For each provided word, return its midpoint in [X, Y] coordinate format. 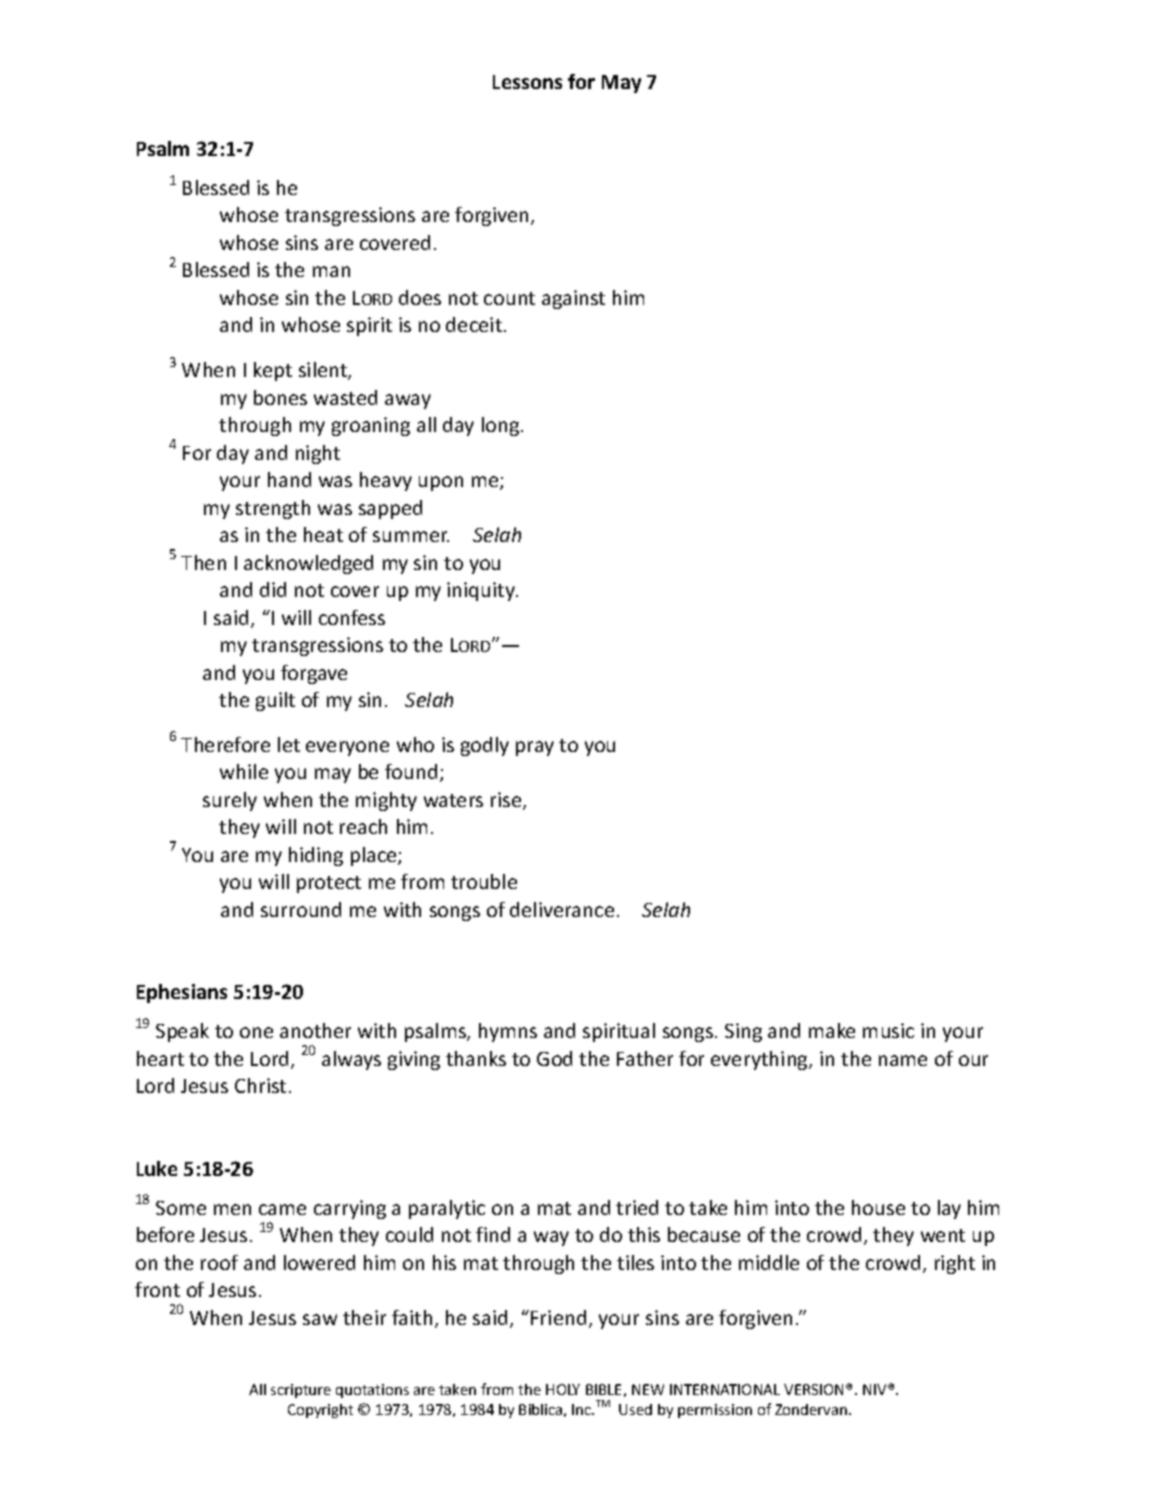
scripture [301, 1391]
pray [535, 748]
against [573, 299]
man [331, 271]
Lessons [527, 82]
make [832, 1030]
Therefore [225, 744]
